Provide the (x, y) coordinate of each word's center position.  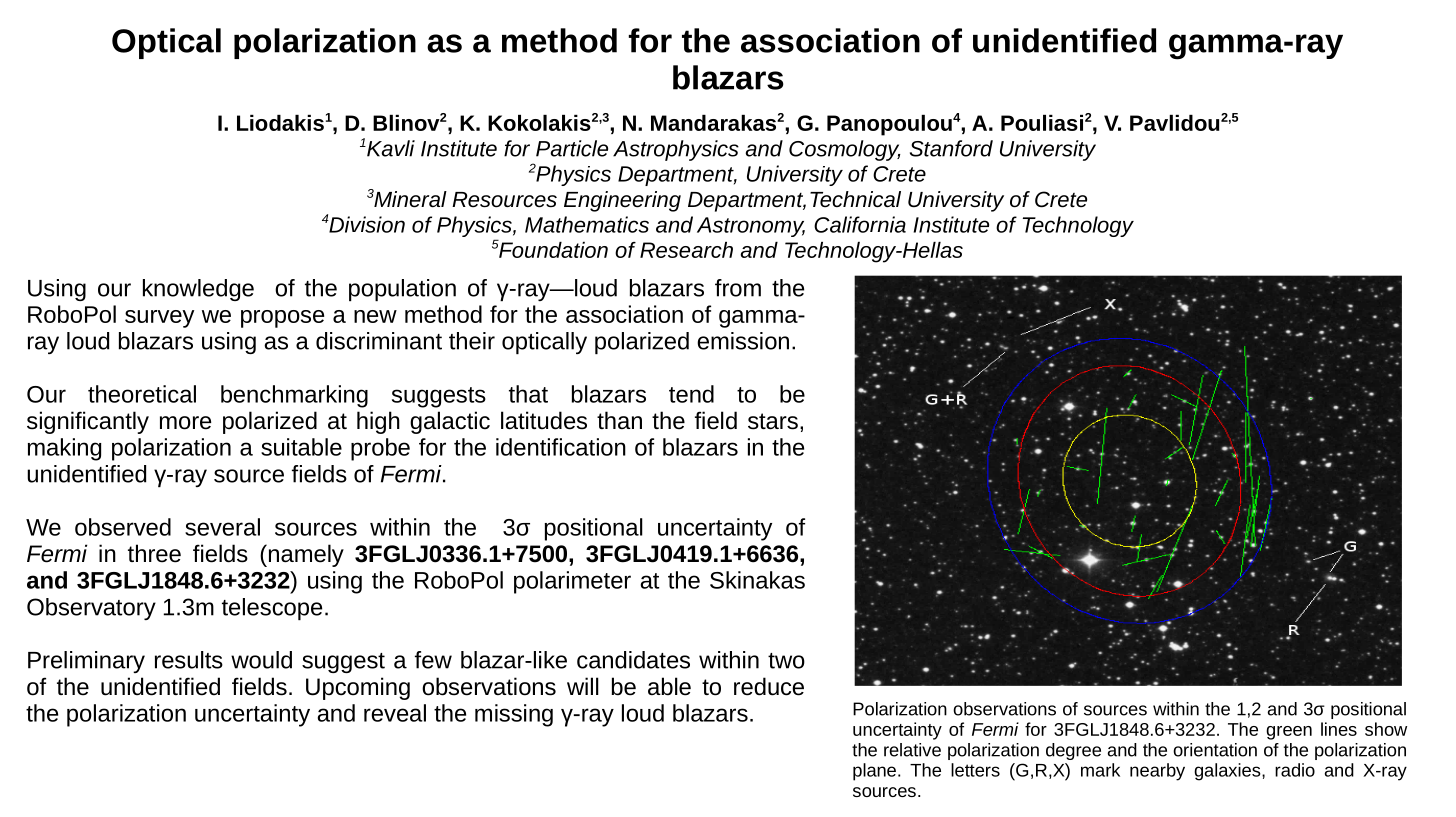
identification (561, 447)
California (860, 224)
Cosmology (845, 150)
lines (1339, 729)
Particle (572, 148)
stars (773, 421)
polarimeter (572, 582)
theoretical (142, 394)
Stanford (951, 148)
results (189, 660)
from (738, 288)
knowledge (198, 290)
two (786, 661)
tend (691, 394)
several (222, 527)
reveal (395, 713)
